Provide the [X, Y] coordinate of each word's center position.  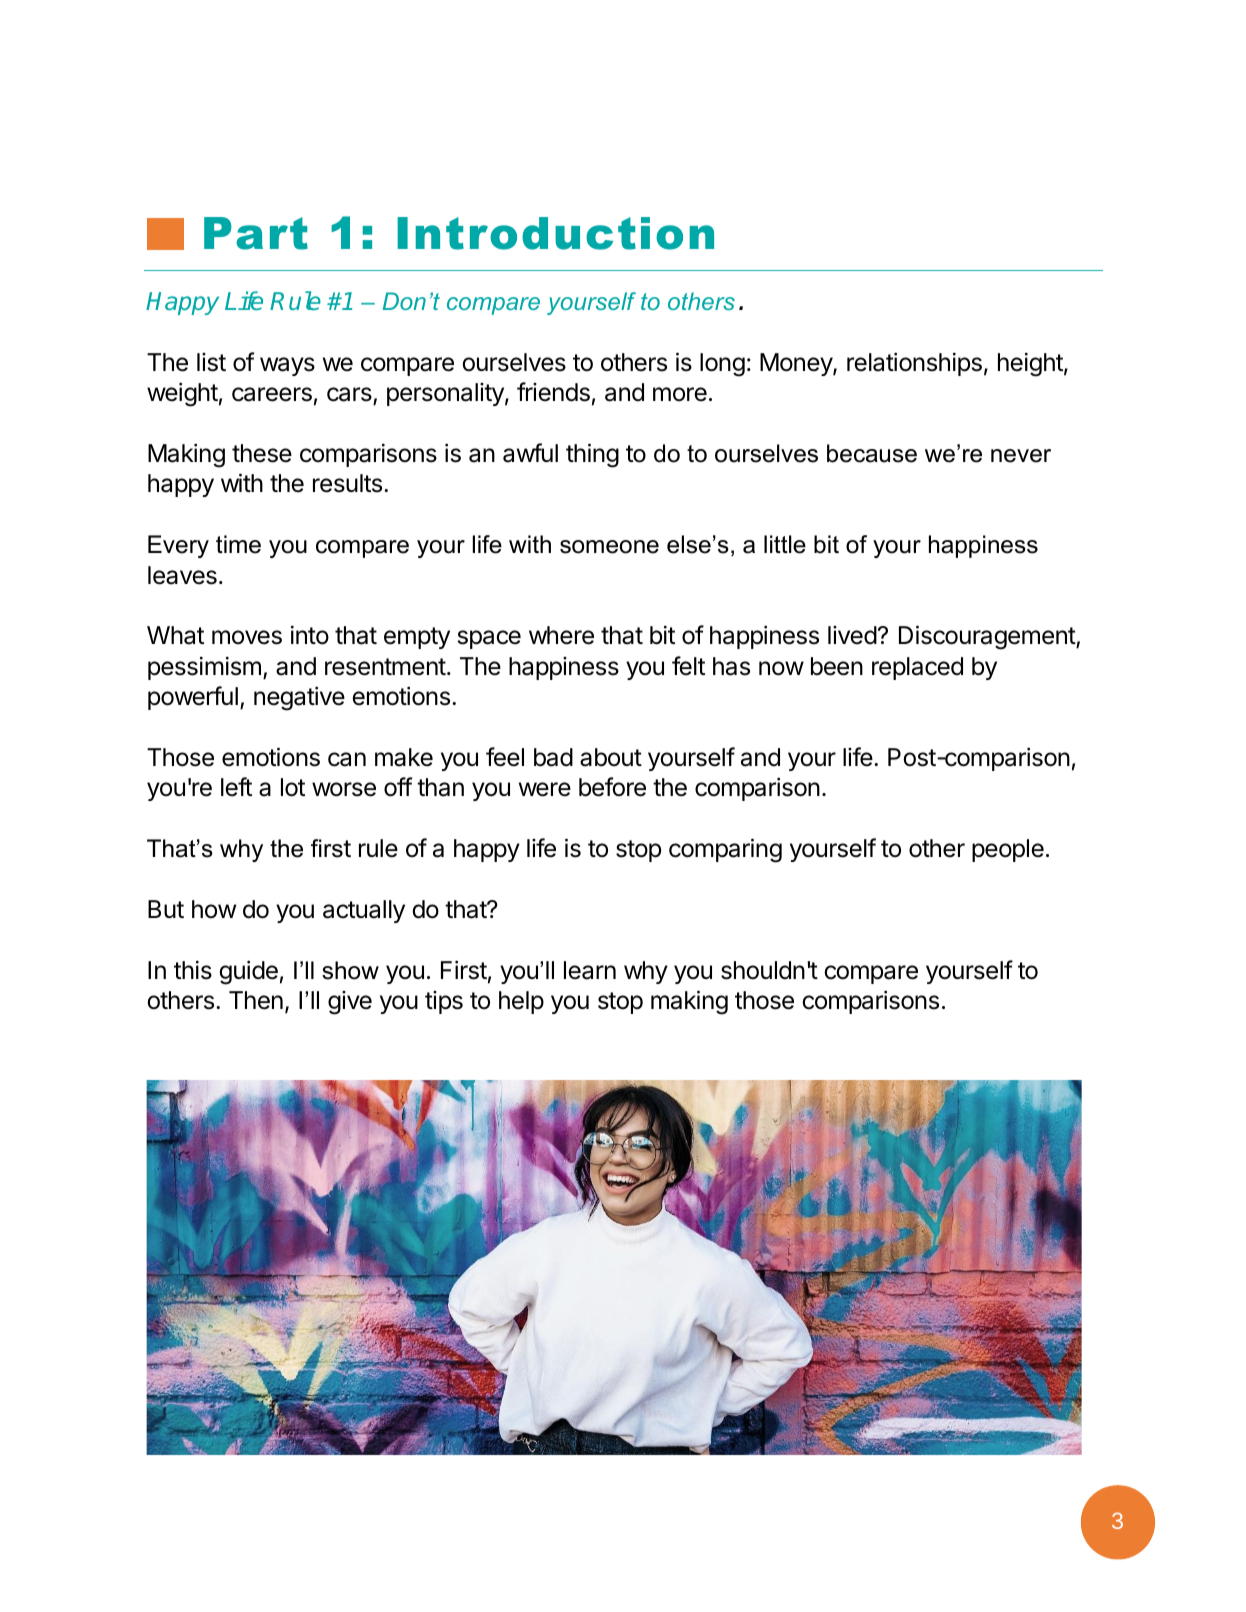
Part [256, 233]
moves [247, 637]
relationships [914, 364]
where [561, 635]
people [1008, 850]
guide [248, 972]
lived [852, 635]
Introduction [555, 233]
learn [590, 970]
